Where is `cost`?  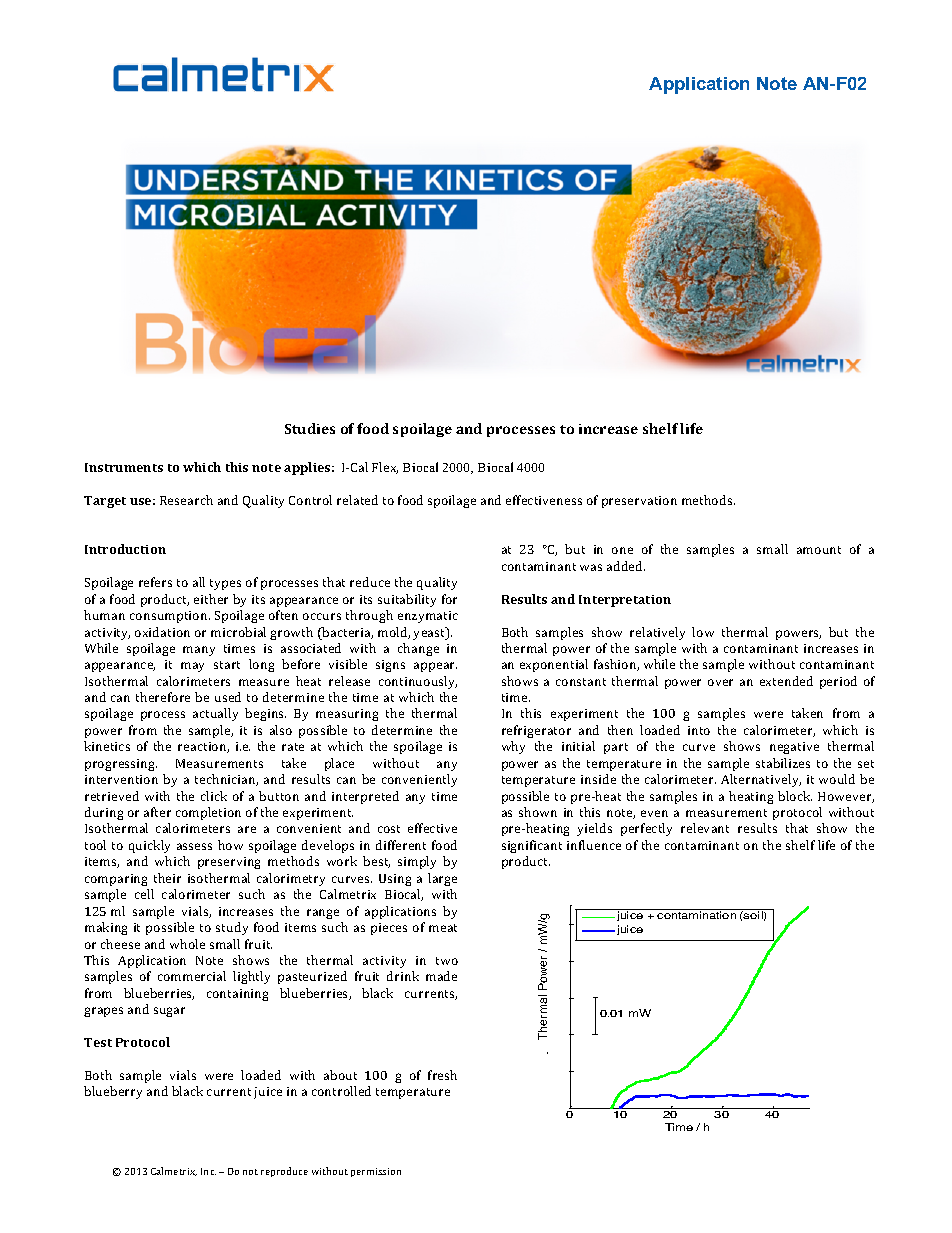
cost is located at coordinates (389, 829).
